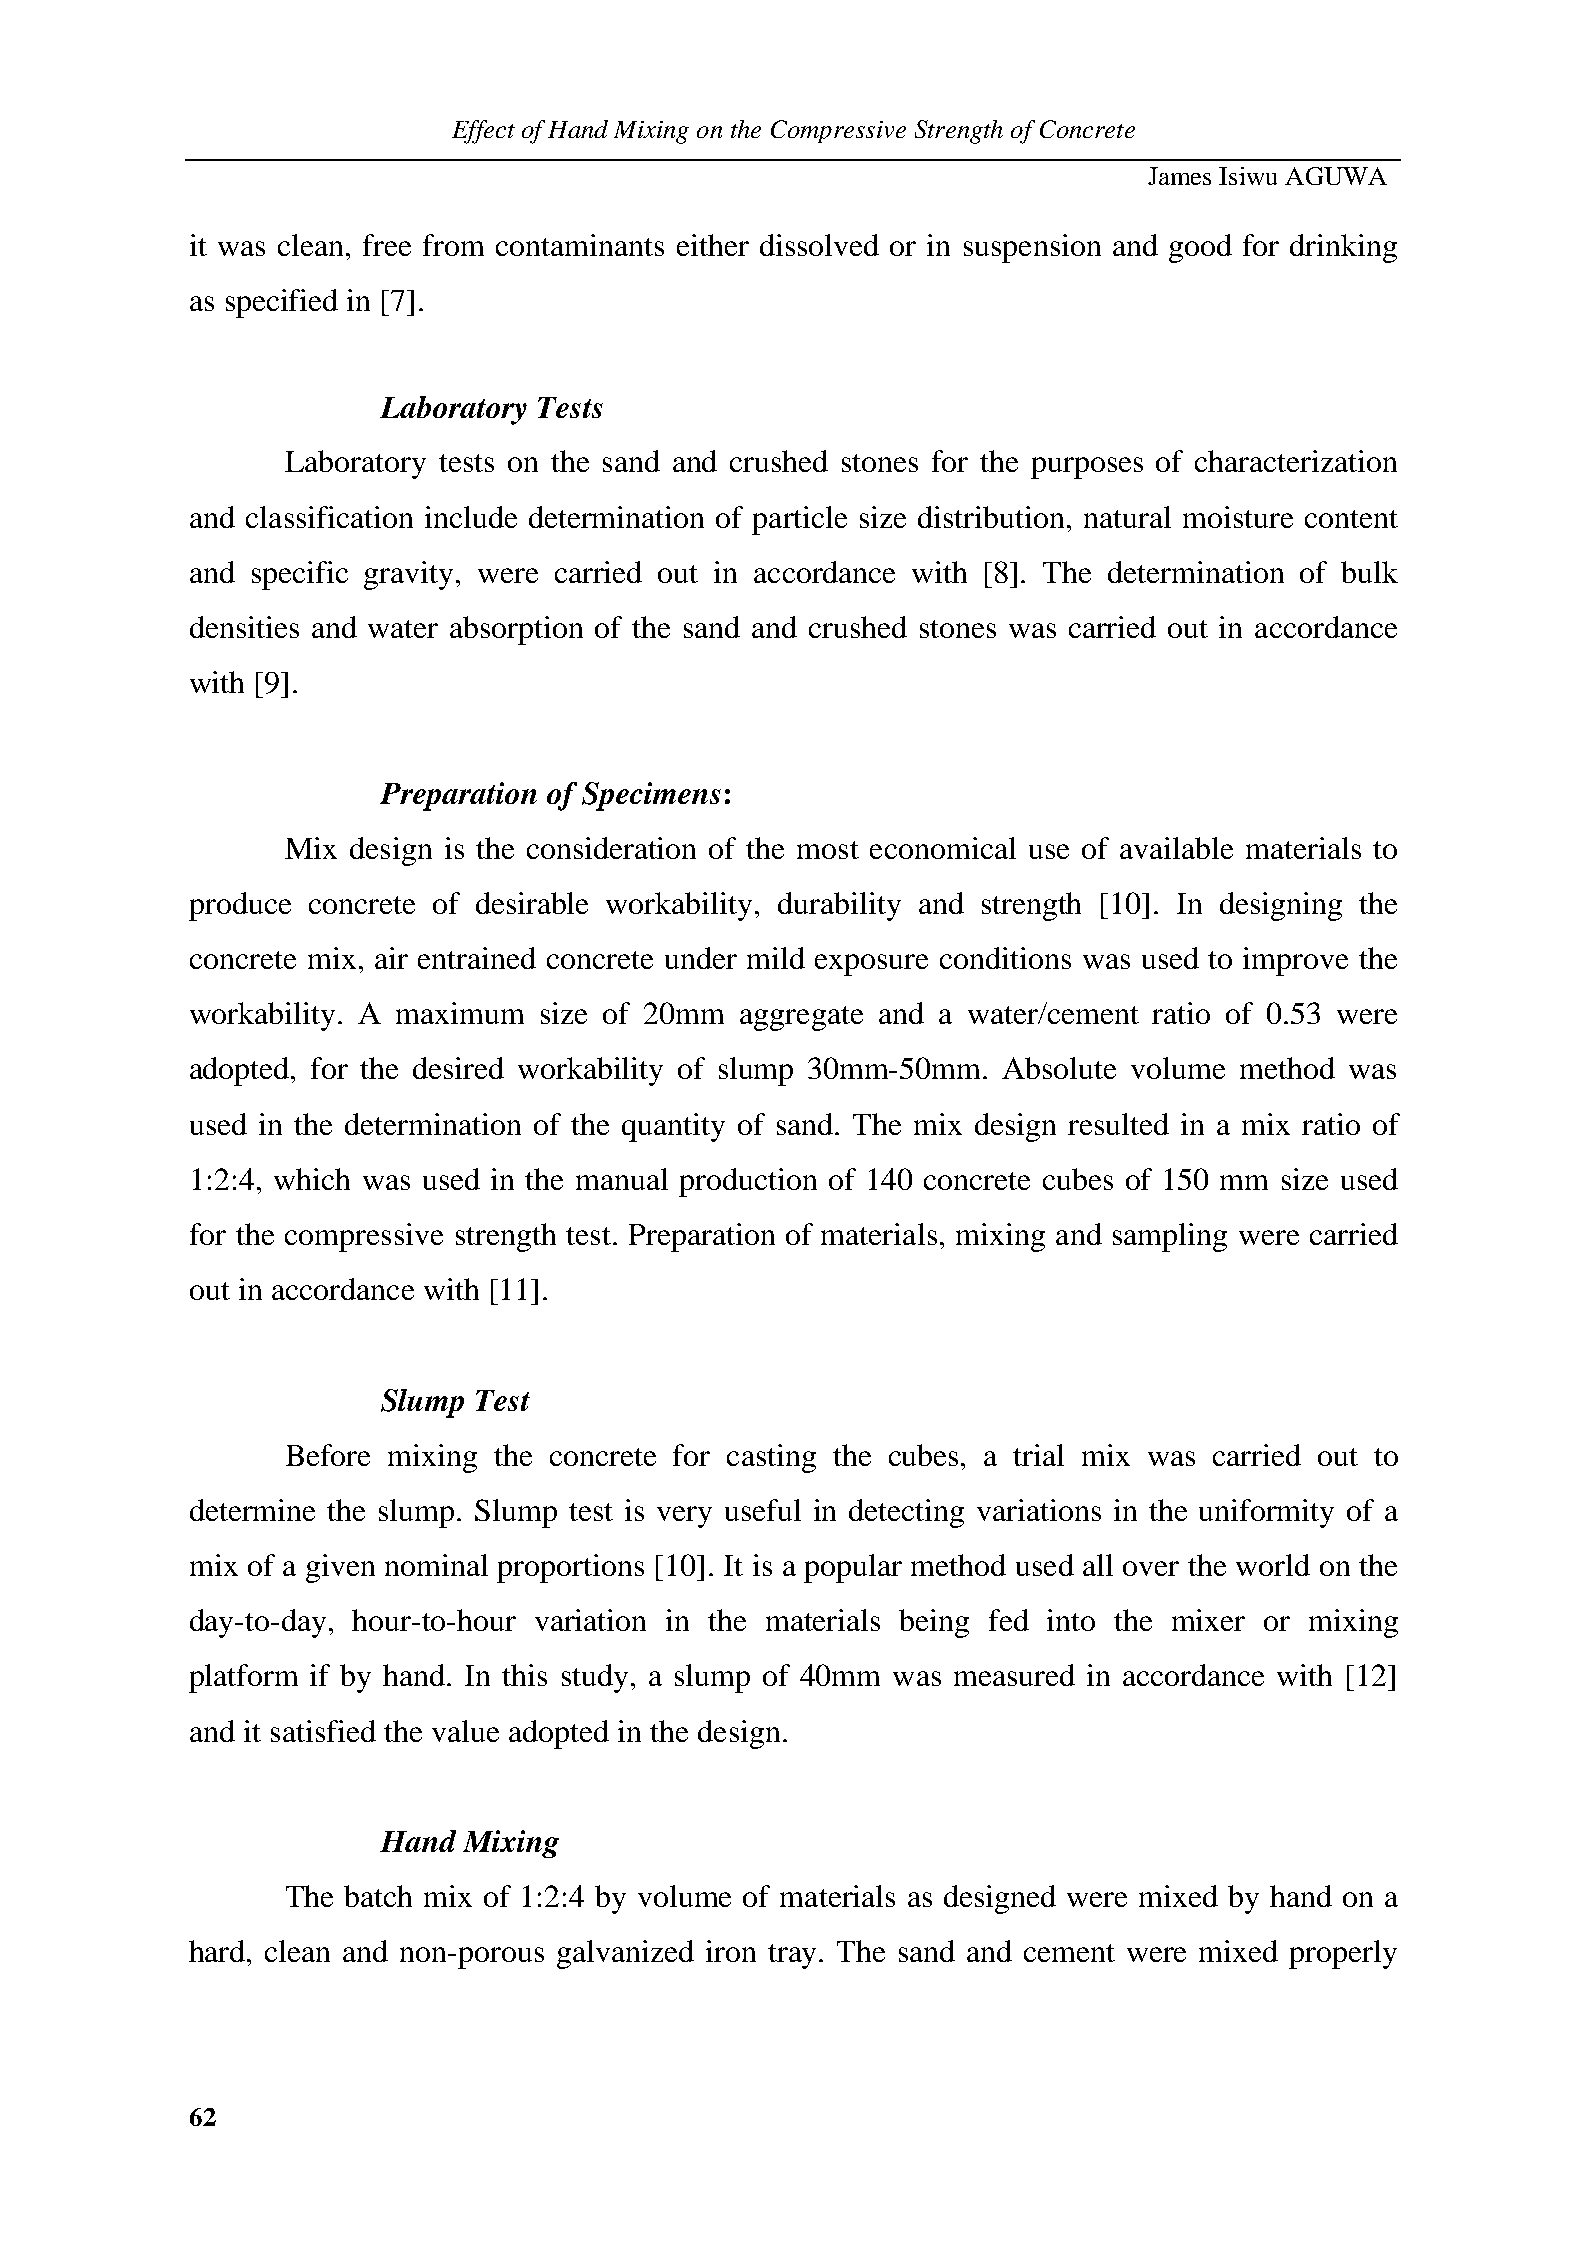 The image size is (1587, 2245). What do you see at coordinates (1295, 961) in the document?
I see `improve` at bounding box center [1295, 961].
